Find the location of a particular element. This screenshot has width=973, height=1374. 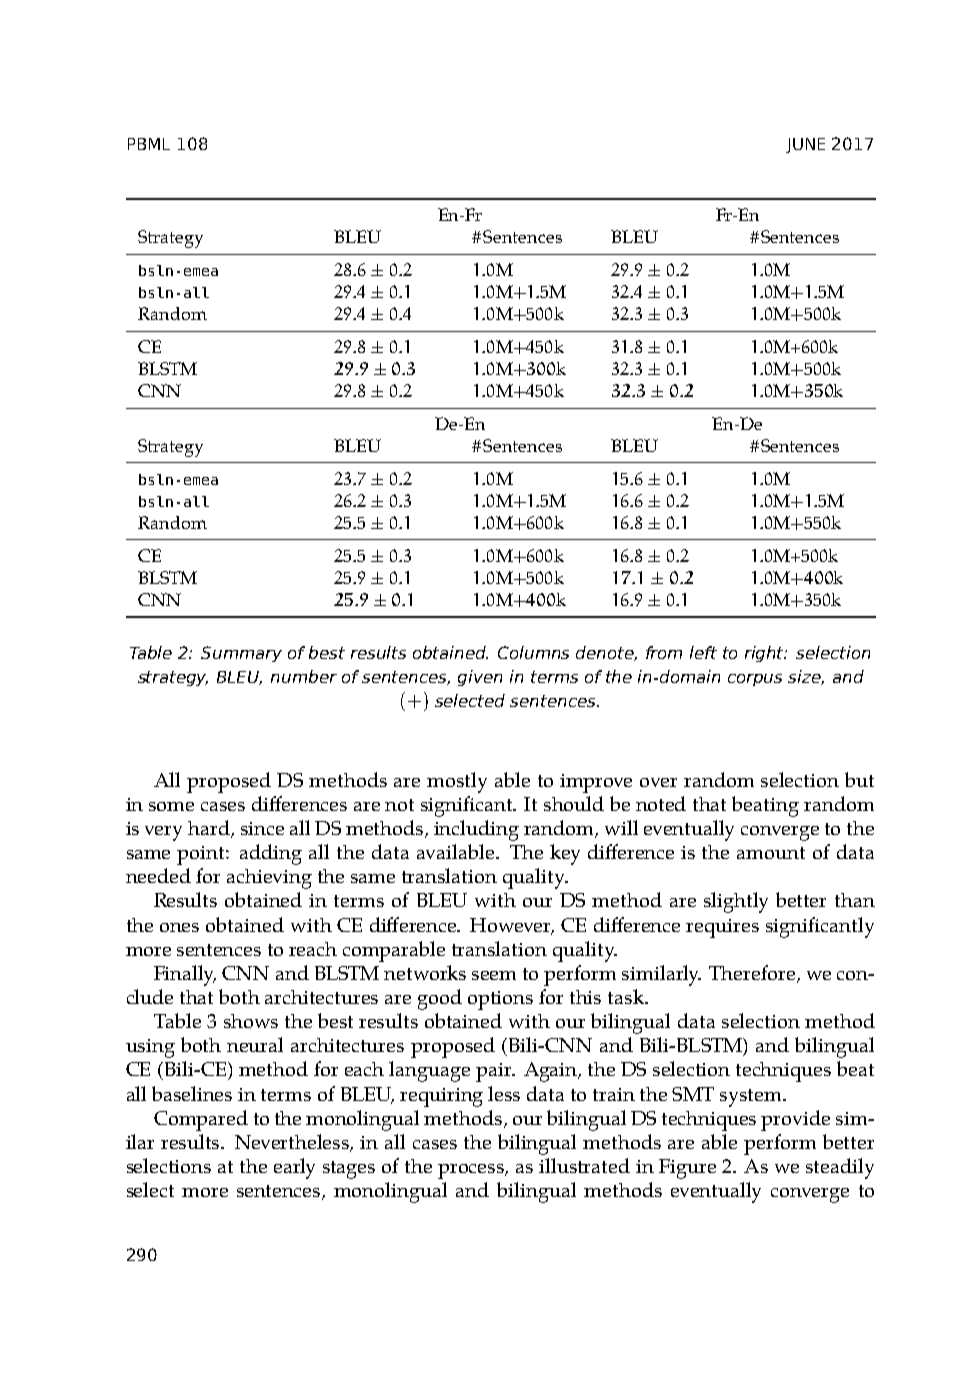

Columns is located at coordinates (533, 652).
